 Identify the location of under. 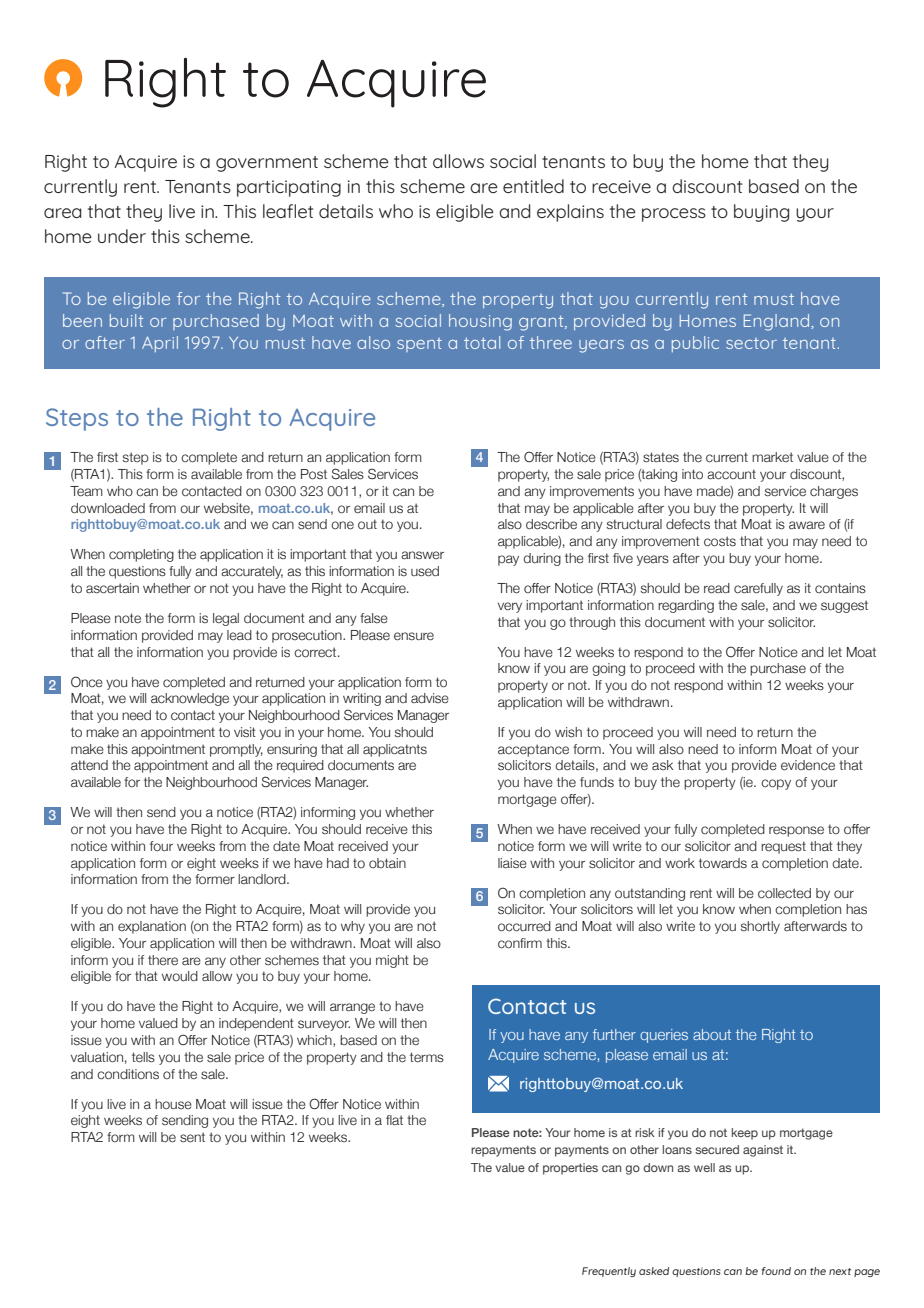
(122, 236).
